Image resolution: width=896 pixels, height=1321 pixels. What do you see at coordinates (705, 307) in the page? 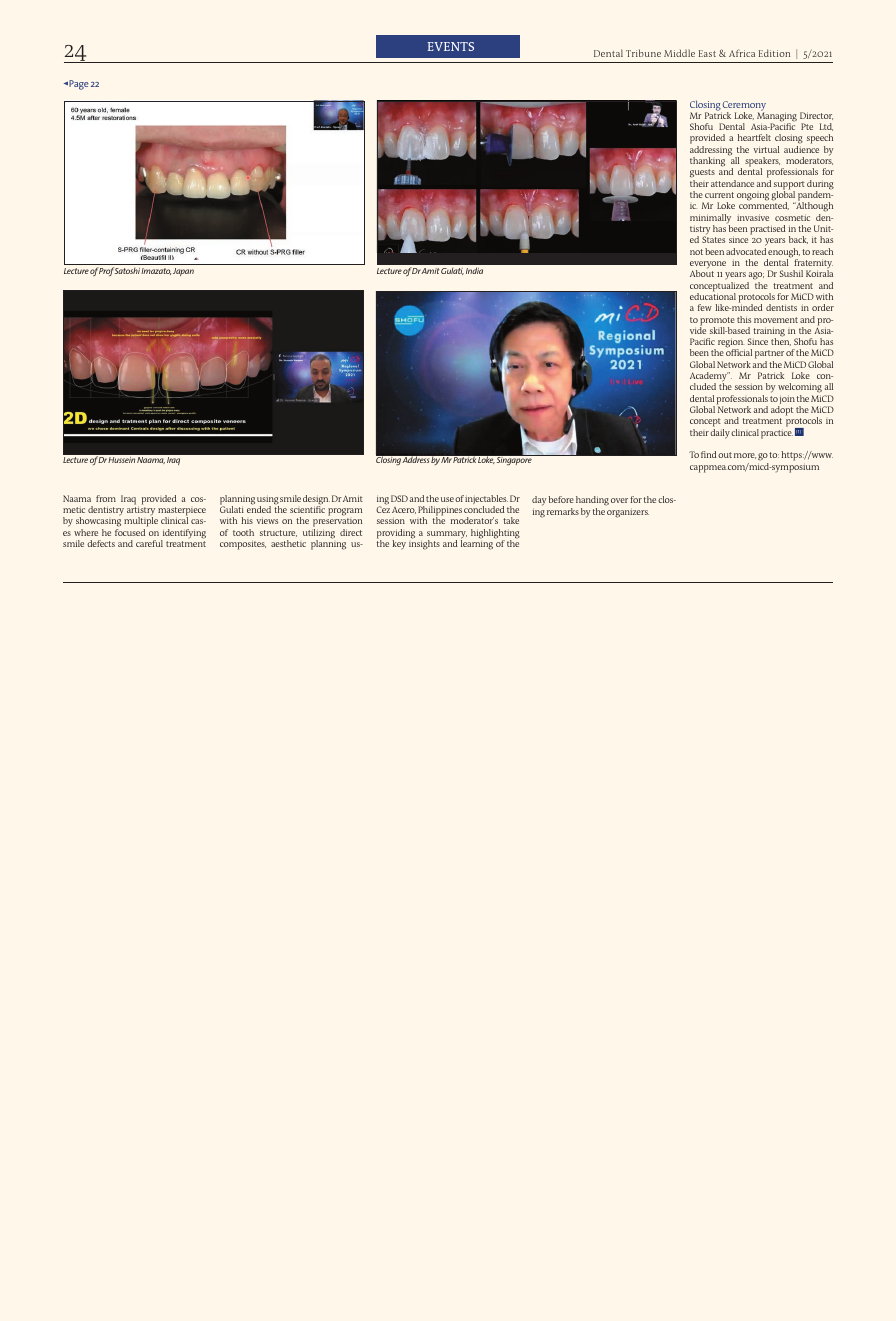
I see `few` at bounding box center [705, 307].
